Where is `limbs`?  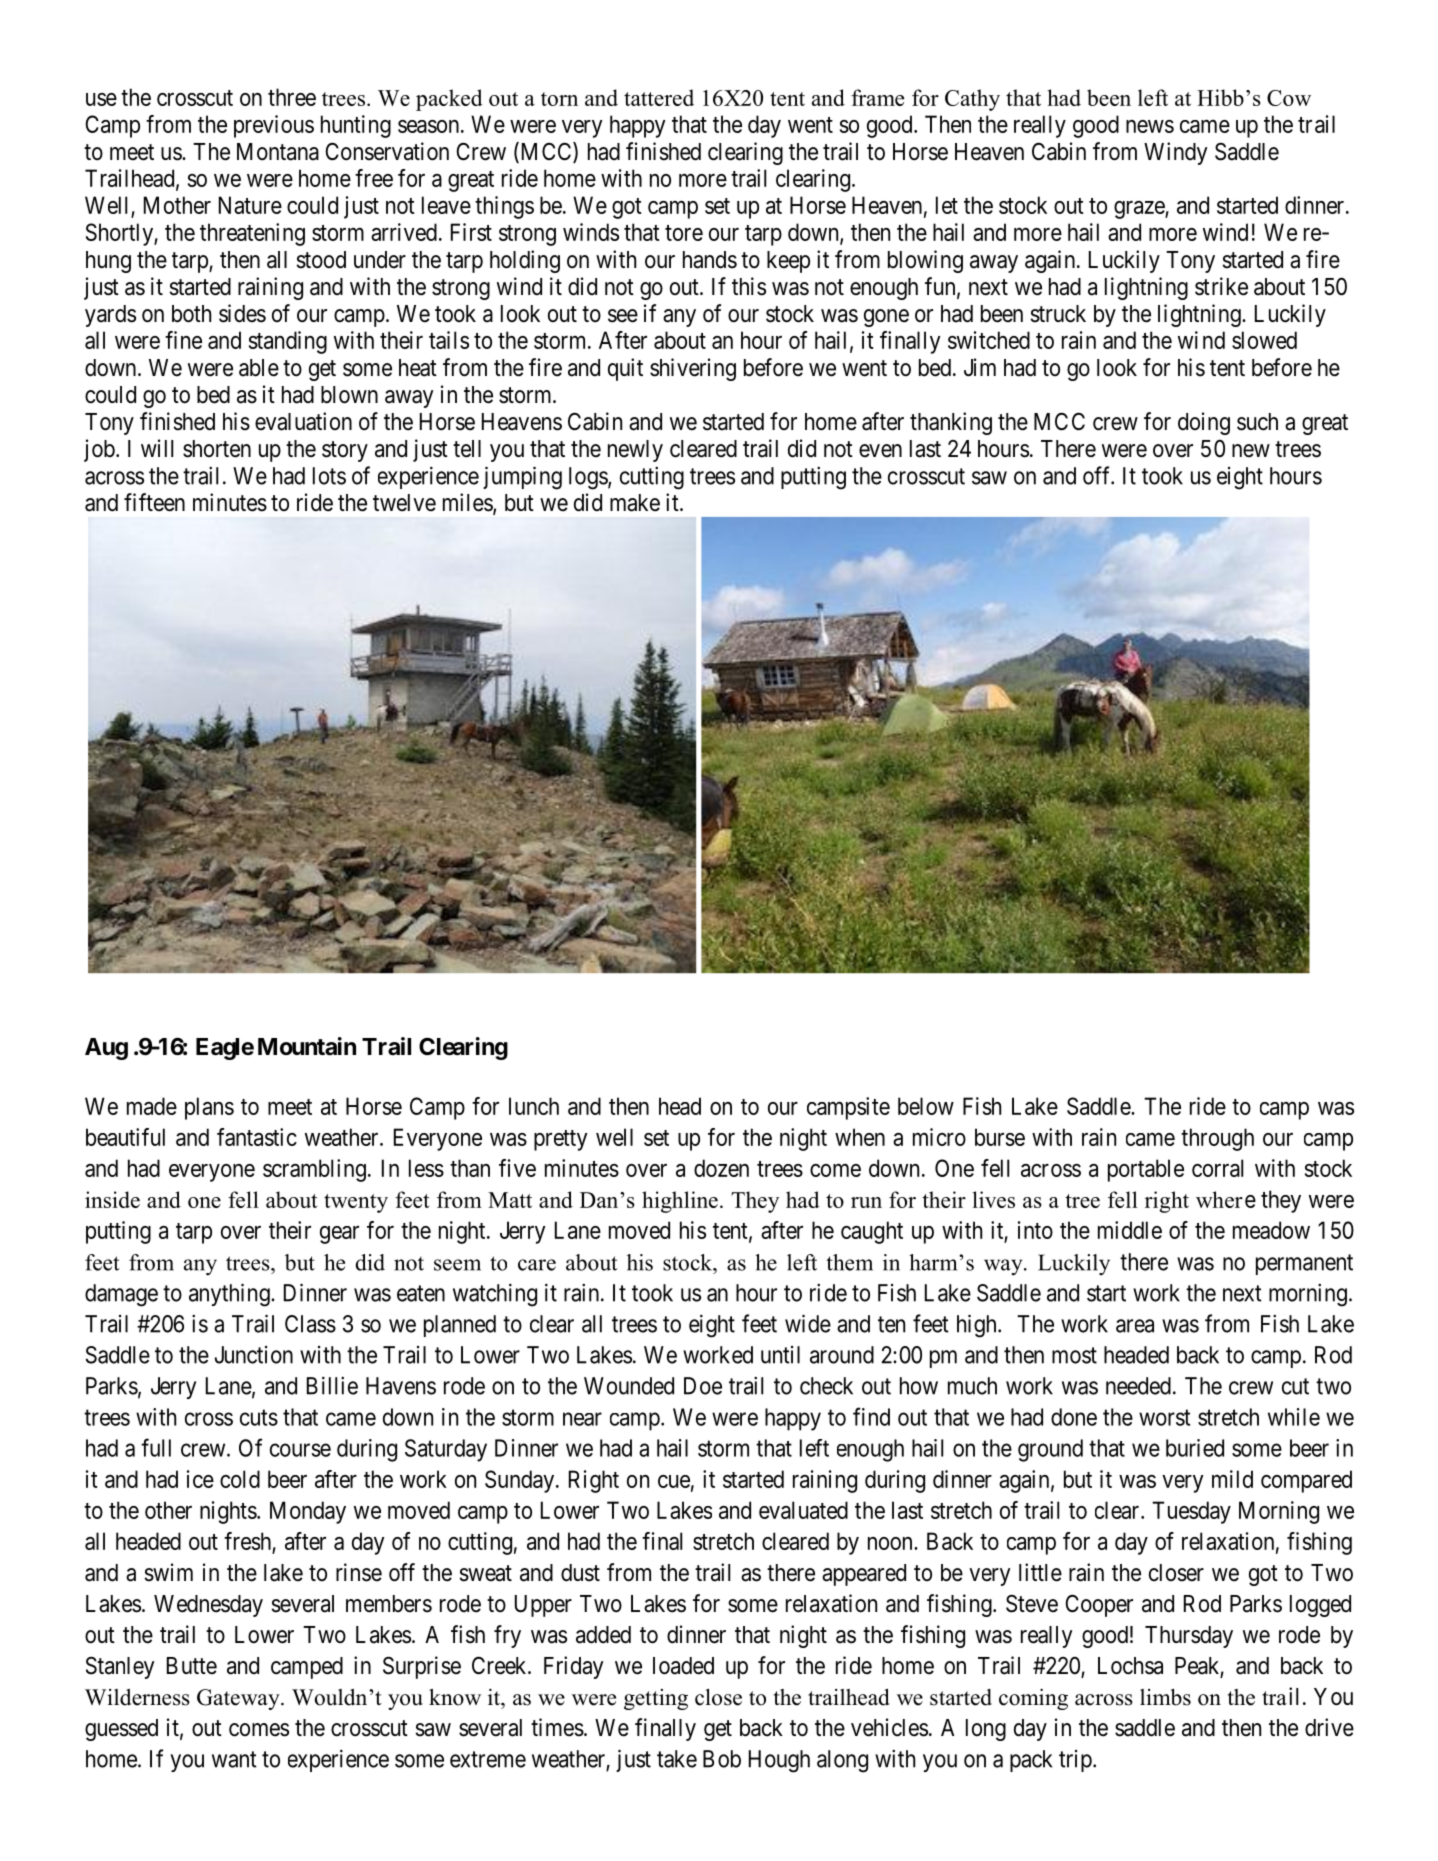 limbs is located at coordinates (1165, 1697).
